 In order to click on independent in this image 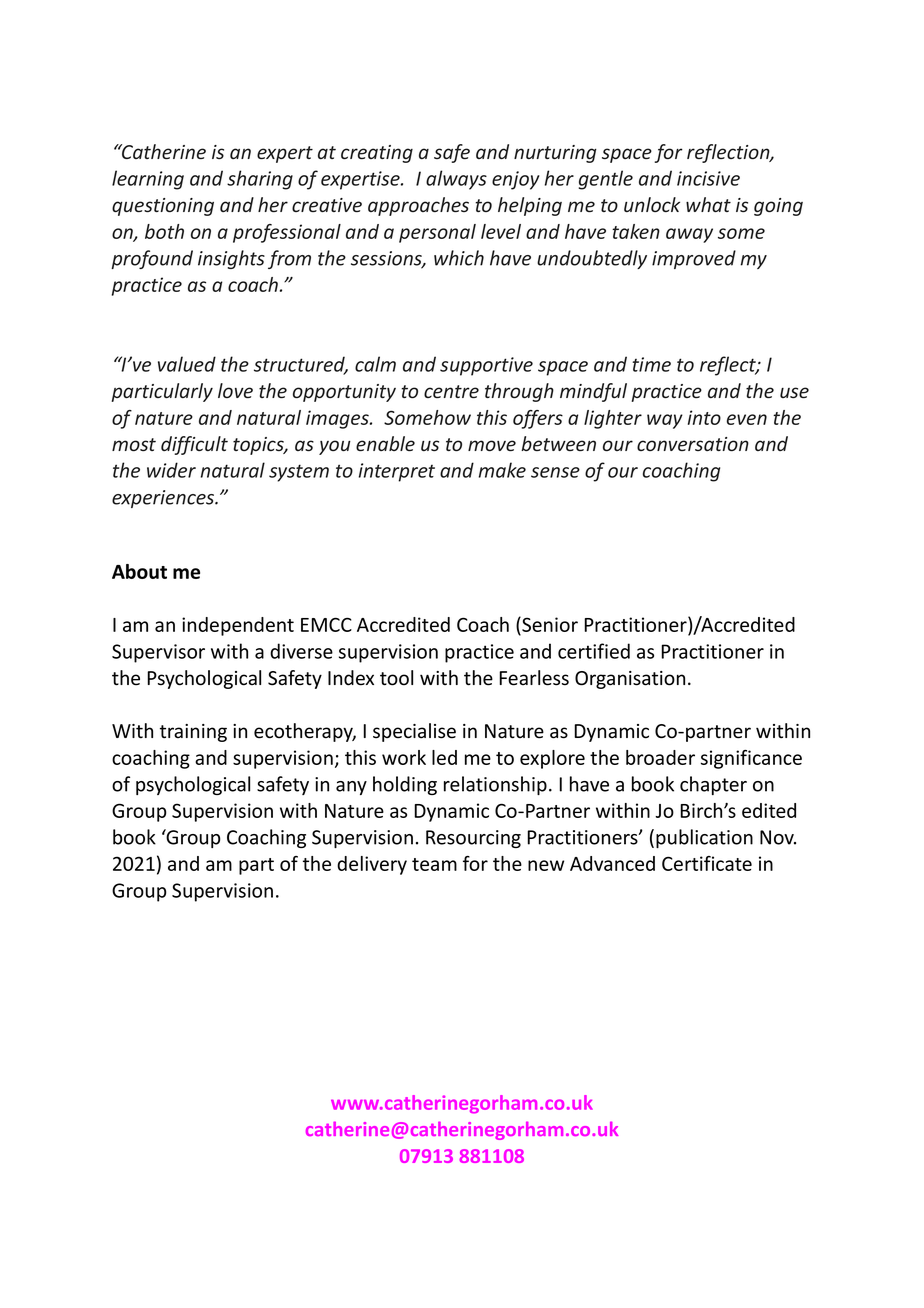, I will do `click(238, 626)`.
